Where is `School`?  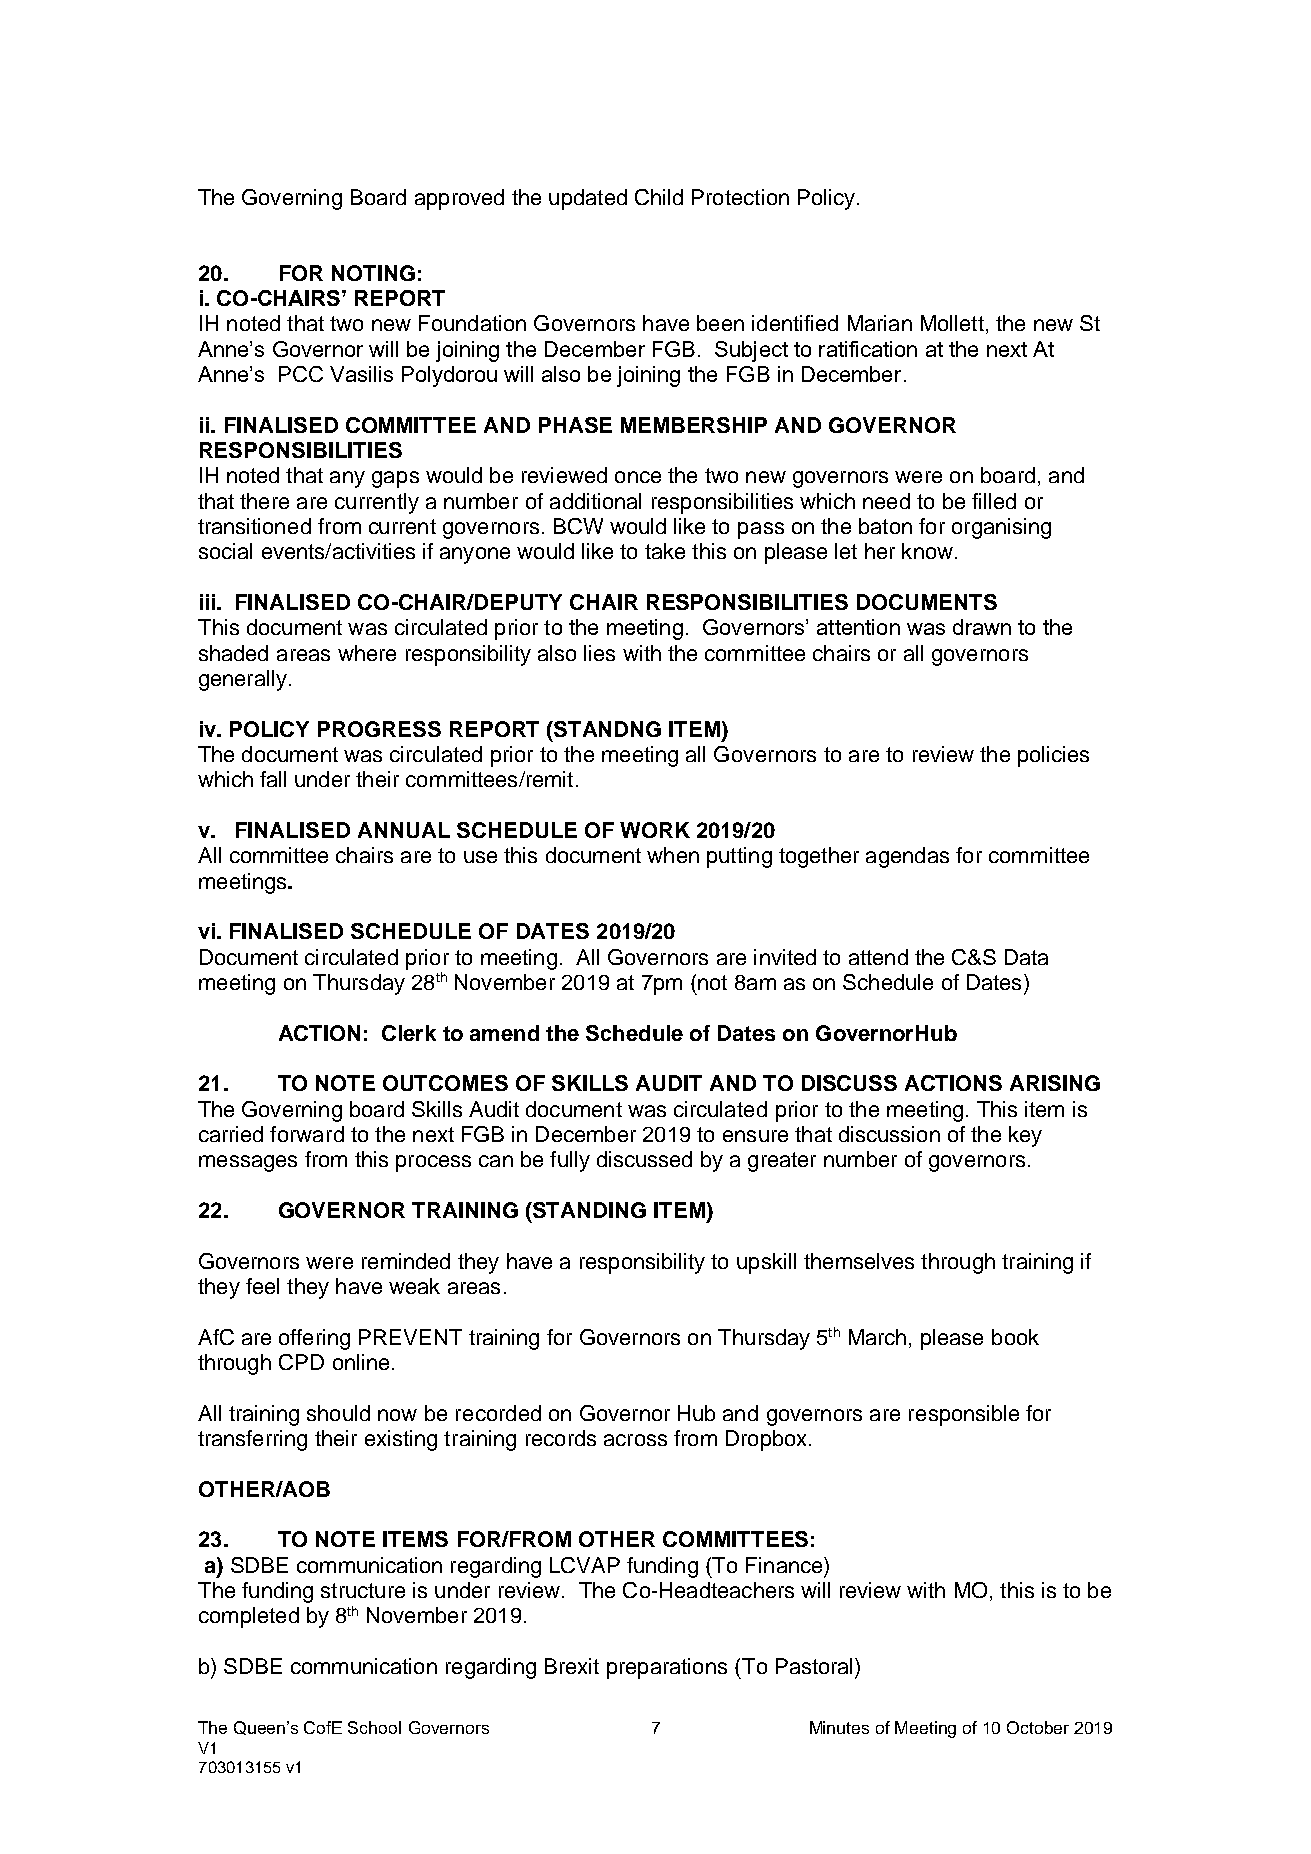
School is located at coordinates (374, 1727).
